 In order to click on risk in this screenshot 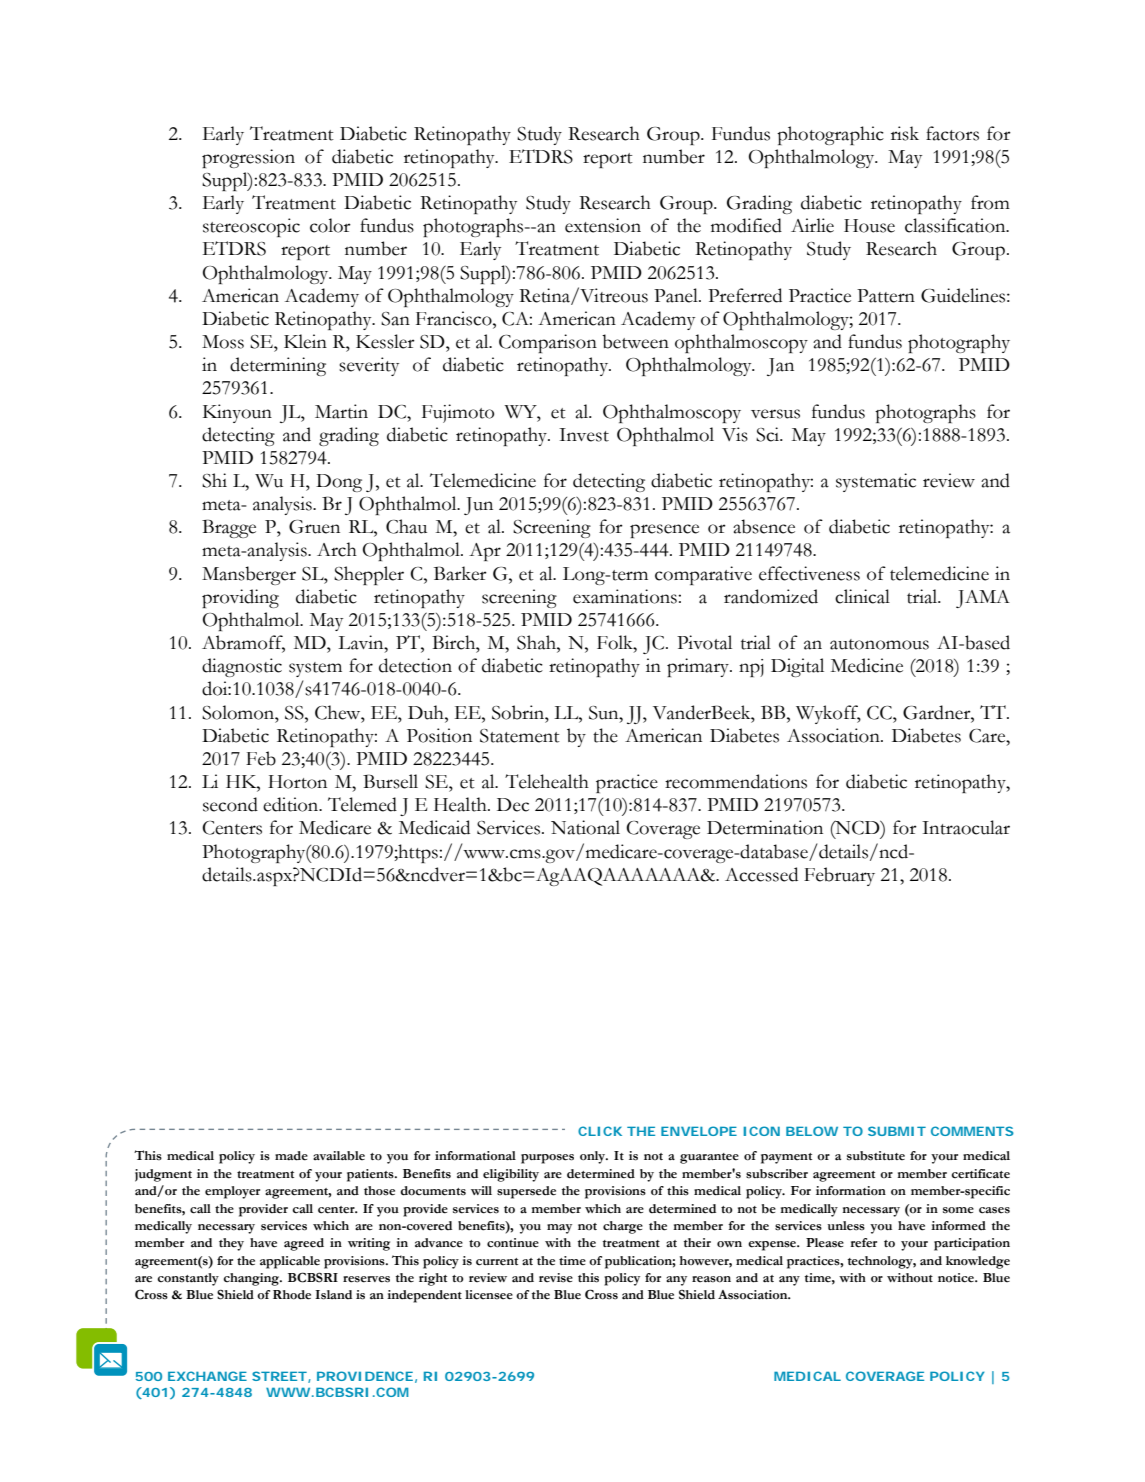, I will do `click(905, 133)`.
